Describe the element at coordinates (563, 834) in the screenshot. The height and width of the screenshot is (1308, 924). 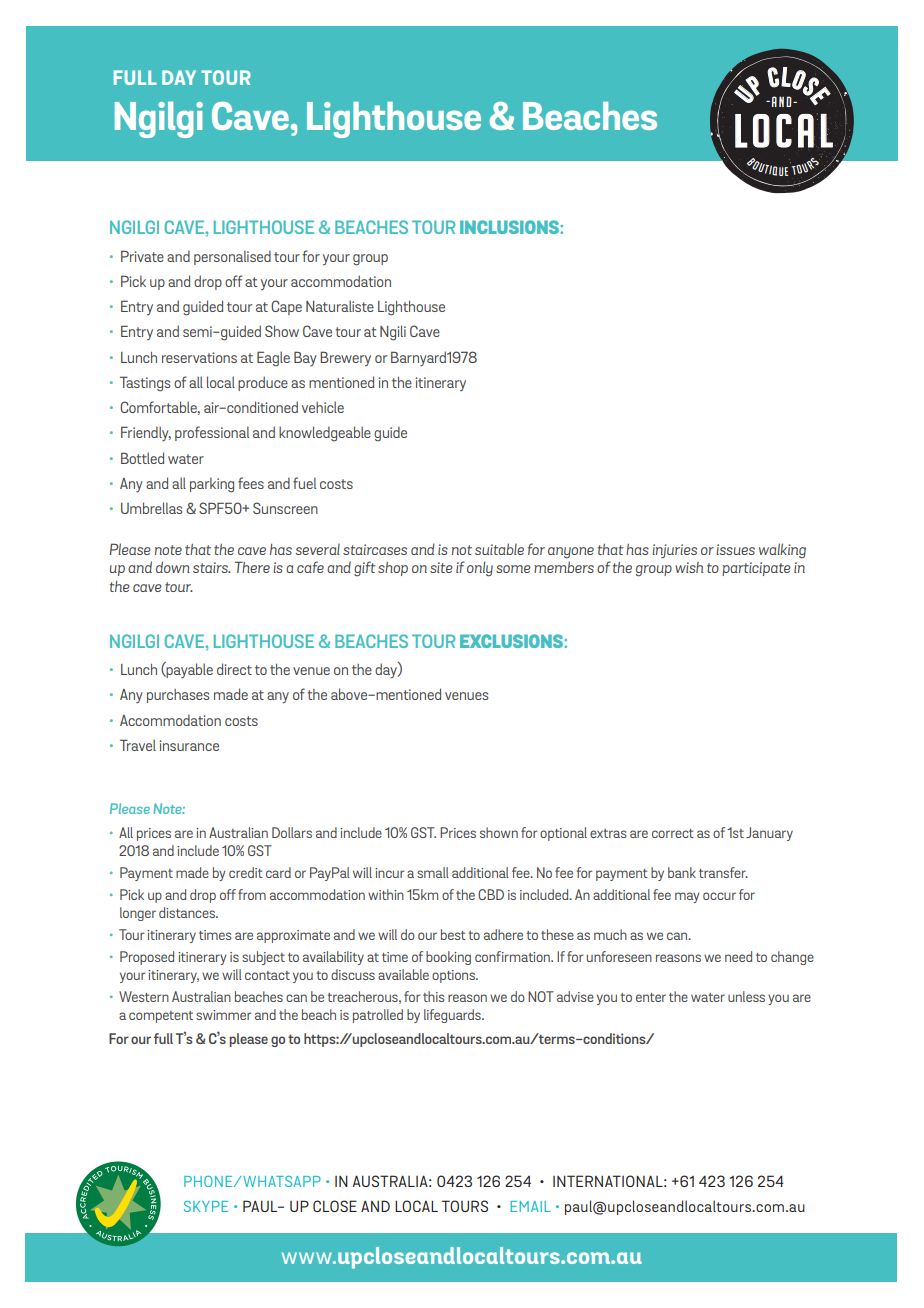
I see `optional` at that location.
